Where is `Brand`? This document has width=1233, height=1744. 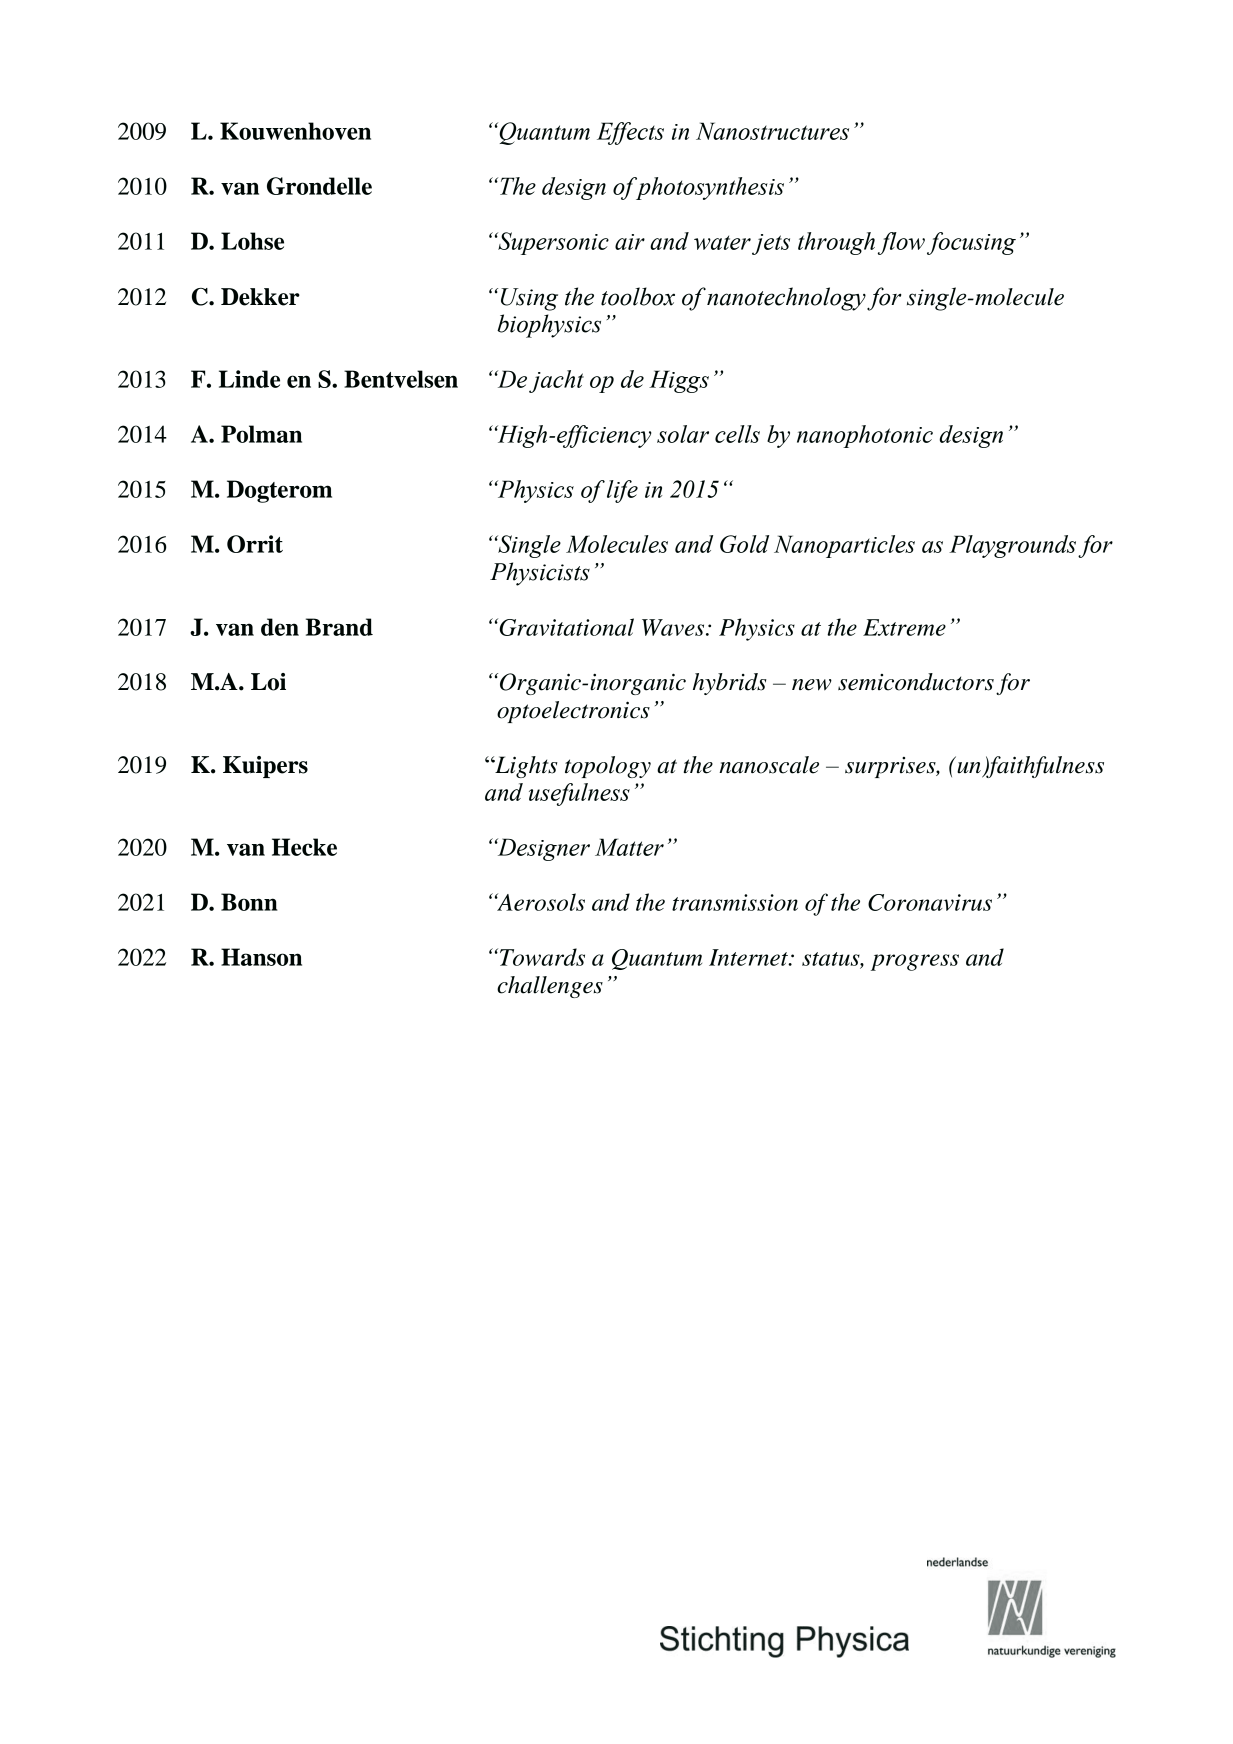
Brand is located at coordinates (339, 627).
